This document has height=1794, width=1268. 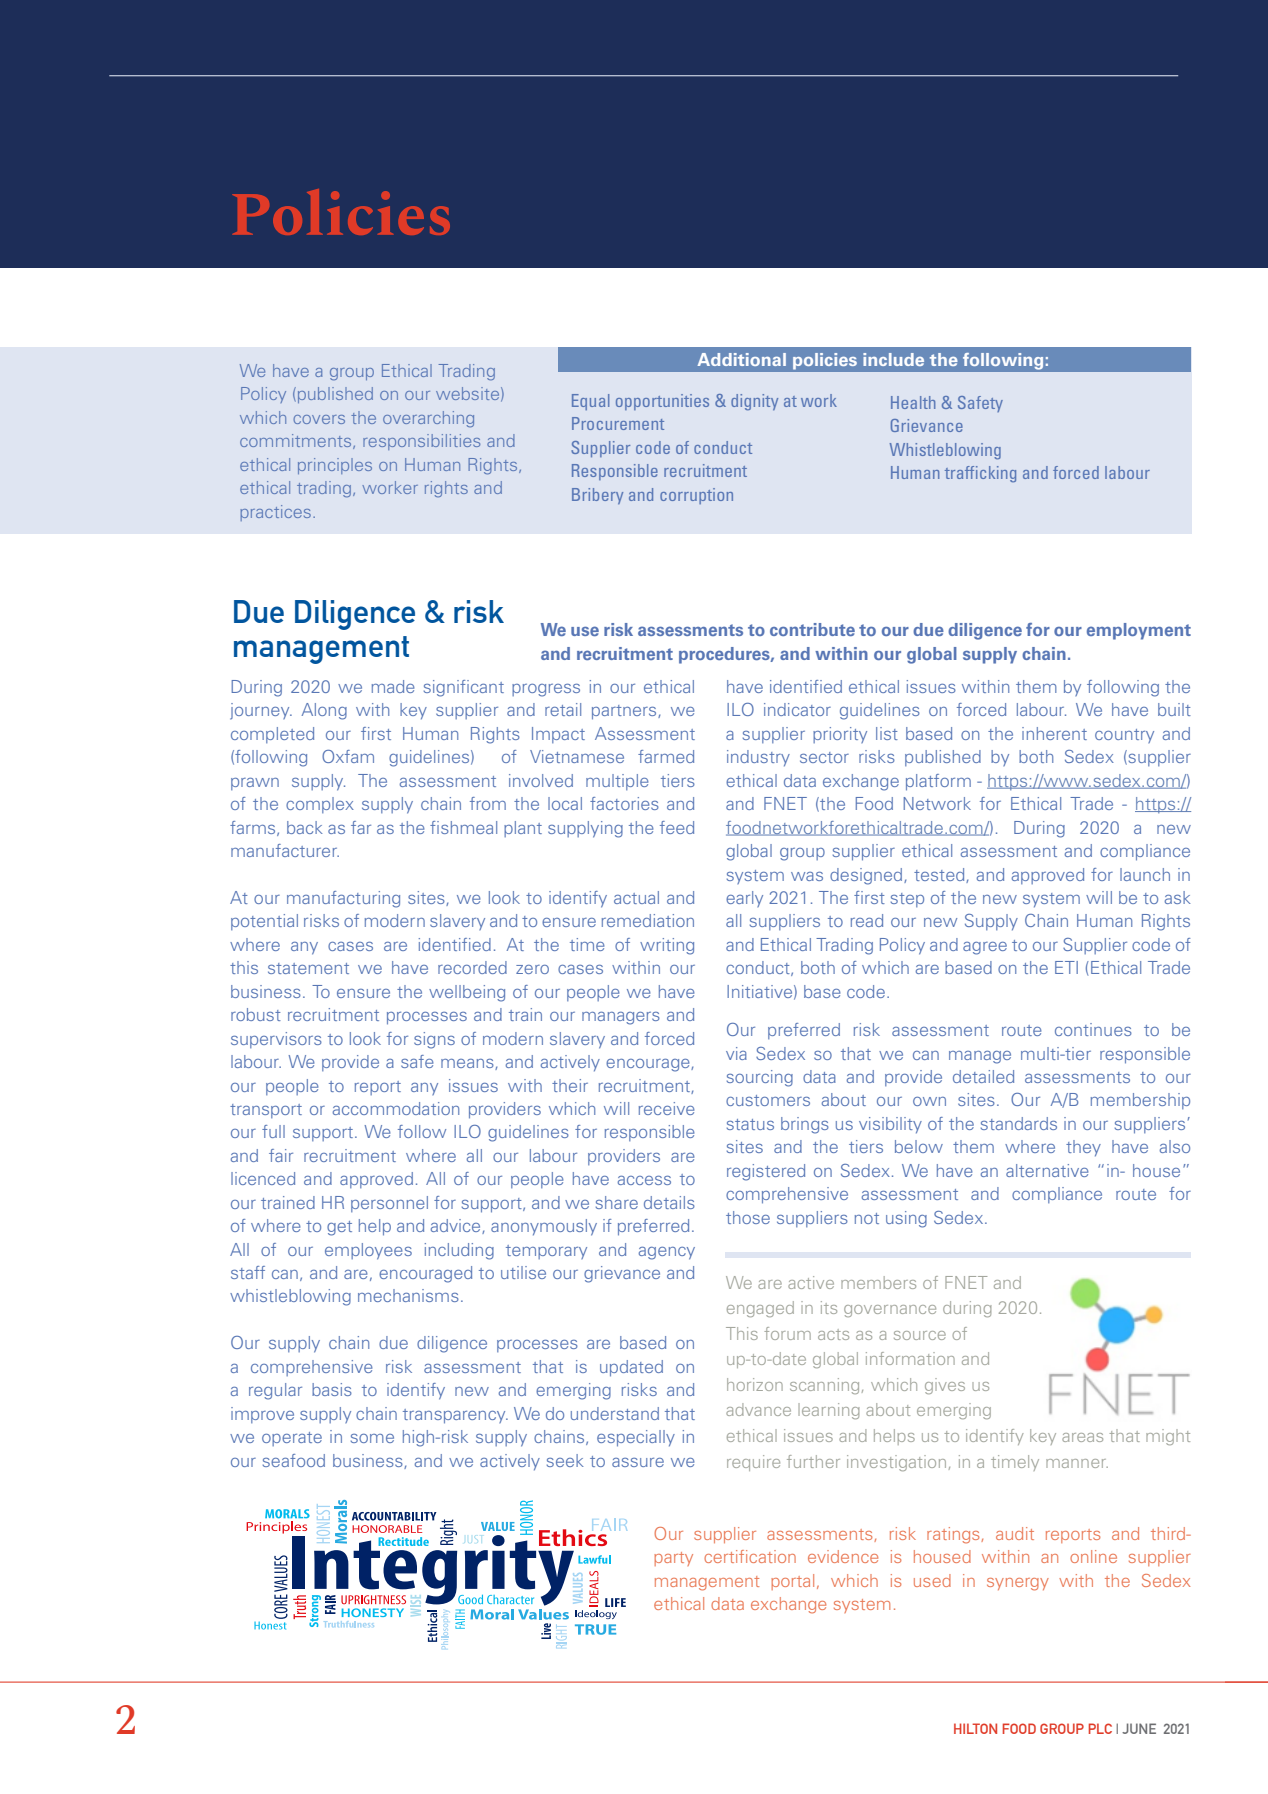 I want to click on covers, so click(x=319, y=419).
